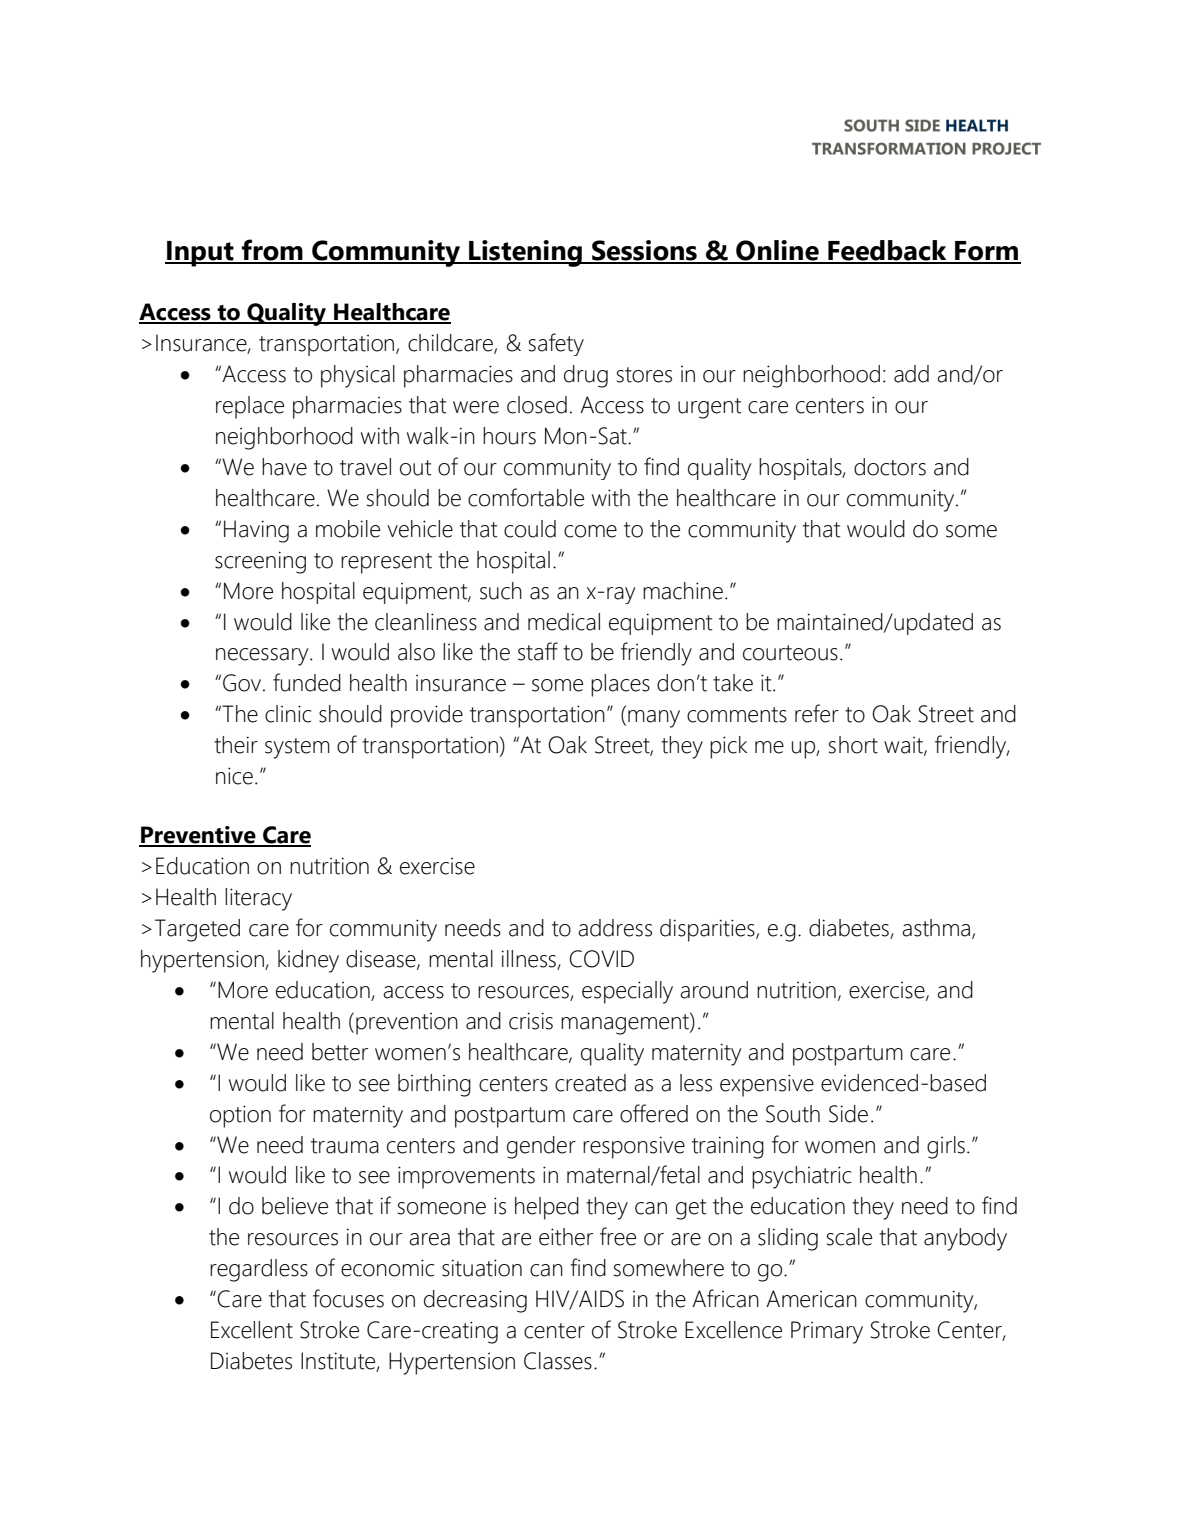  I want to click on Excellent, so click(252, 1330).
